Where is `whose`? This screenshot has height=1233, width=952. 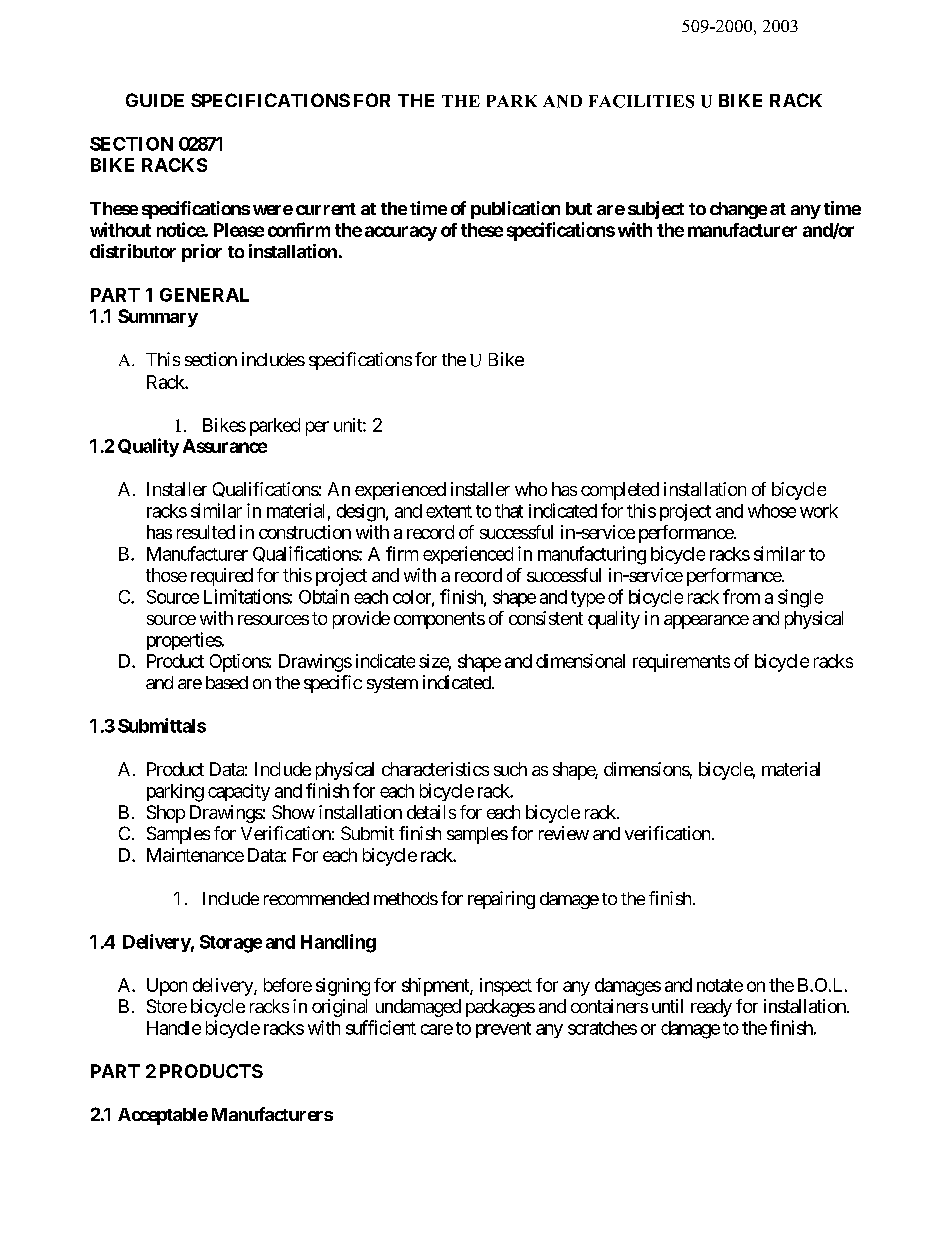
whose is located at coordinates (772, 511).
